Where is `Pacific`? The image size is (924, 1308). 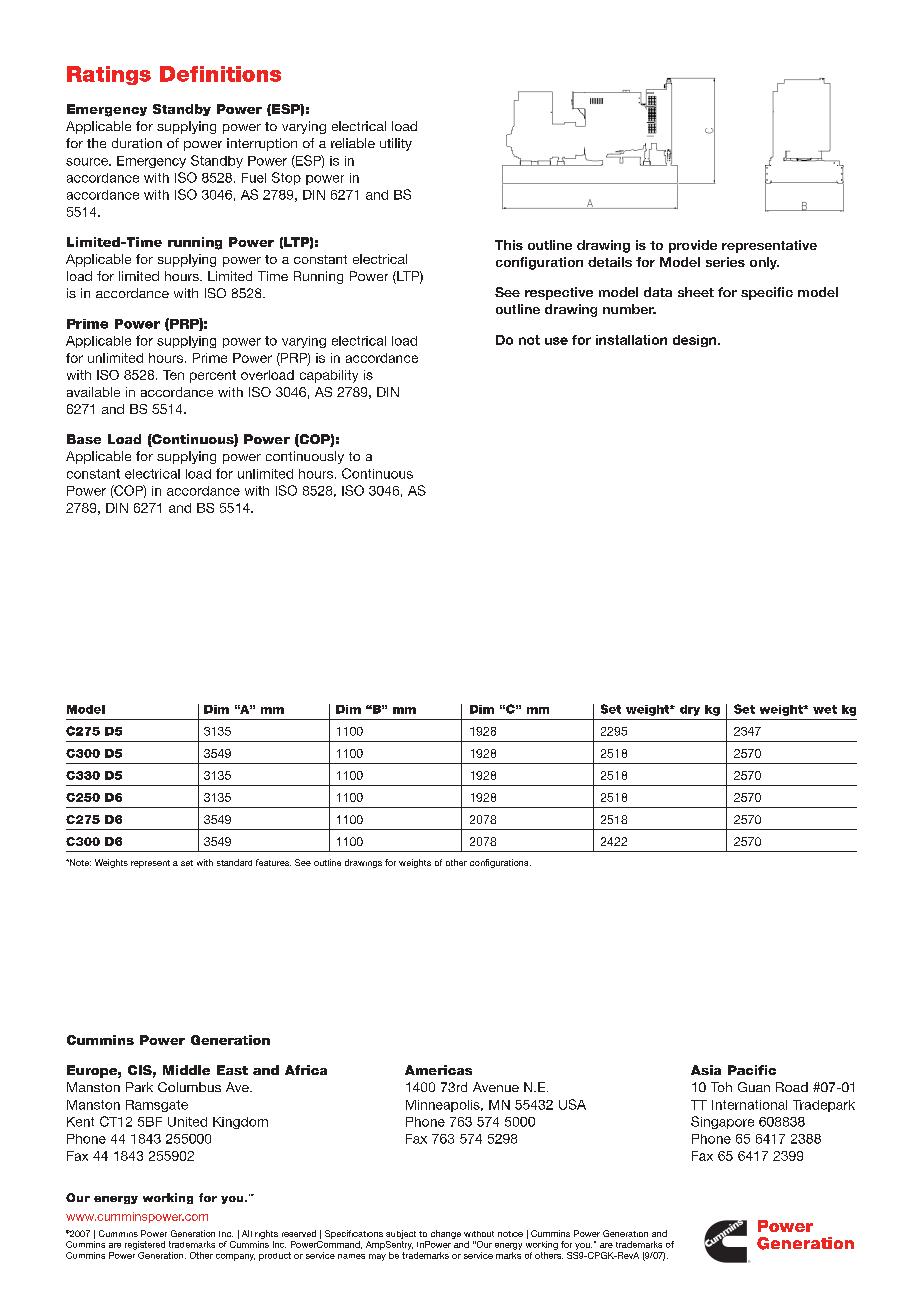
Pacific is located at coordinates (752, 1070).
